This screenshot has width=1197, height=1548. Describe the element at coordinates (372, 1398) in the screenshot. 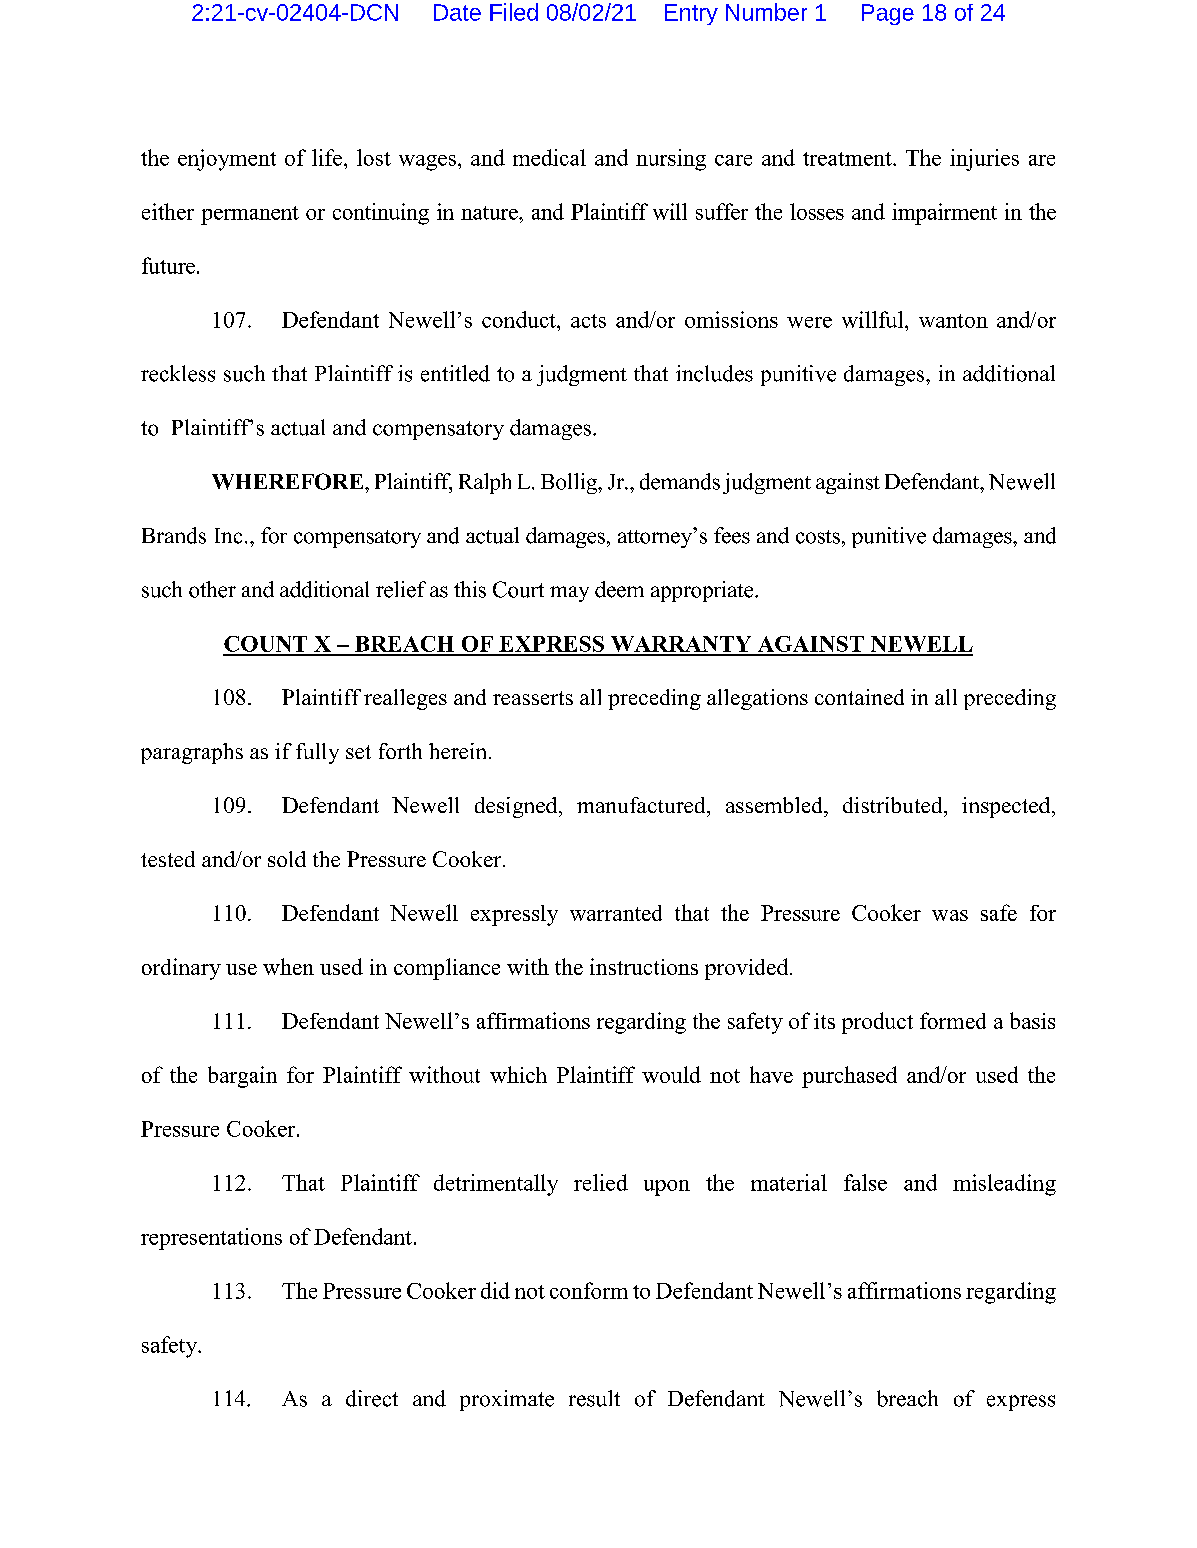

I see `direct` at that location.
